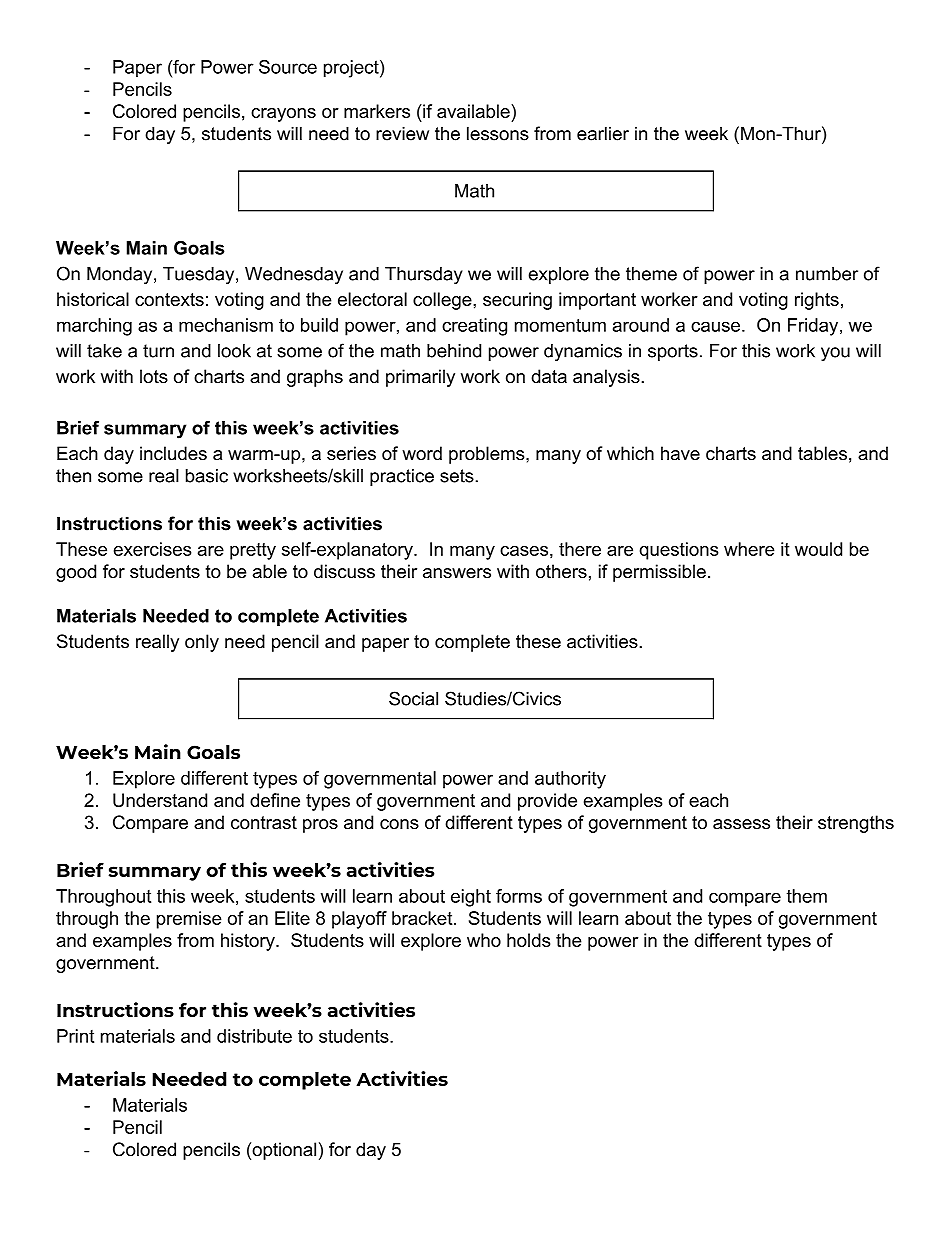 Image resolution: width=952 pixels, height=1233 pixels. I want to click on answers, so click(457, 573).
